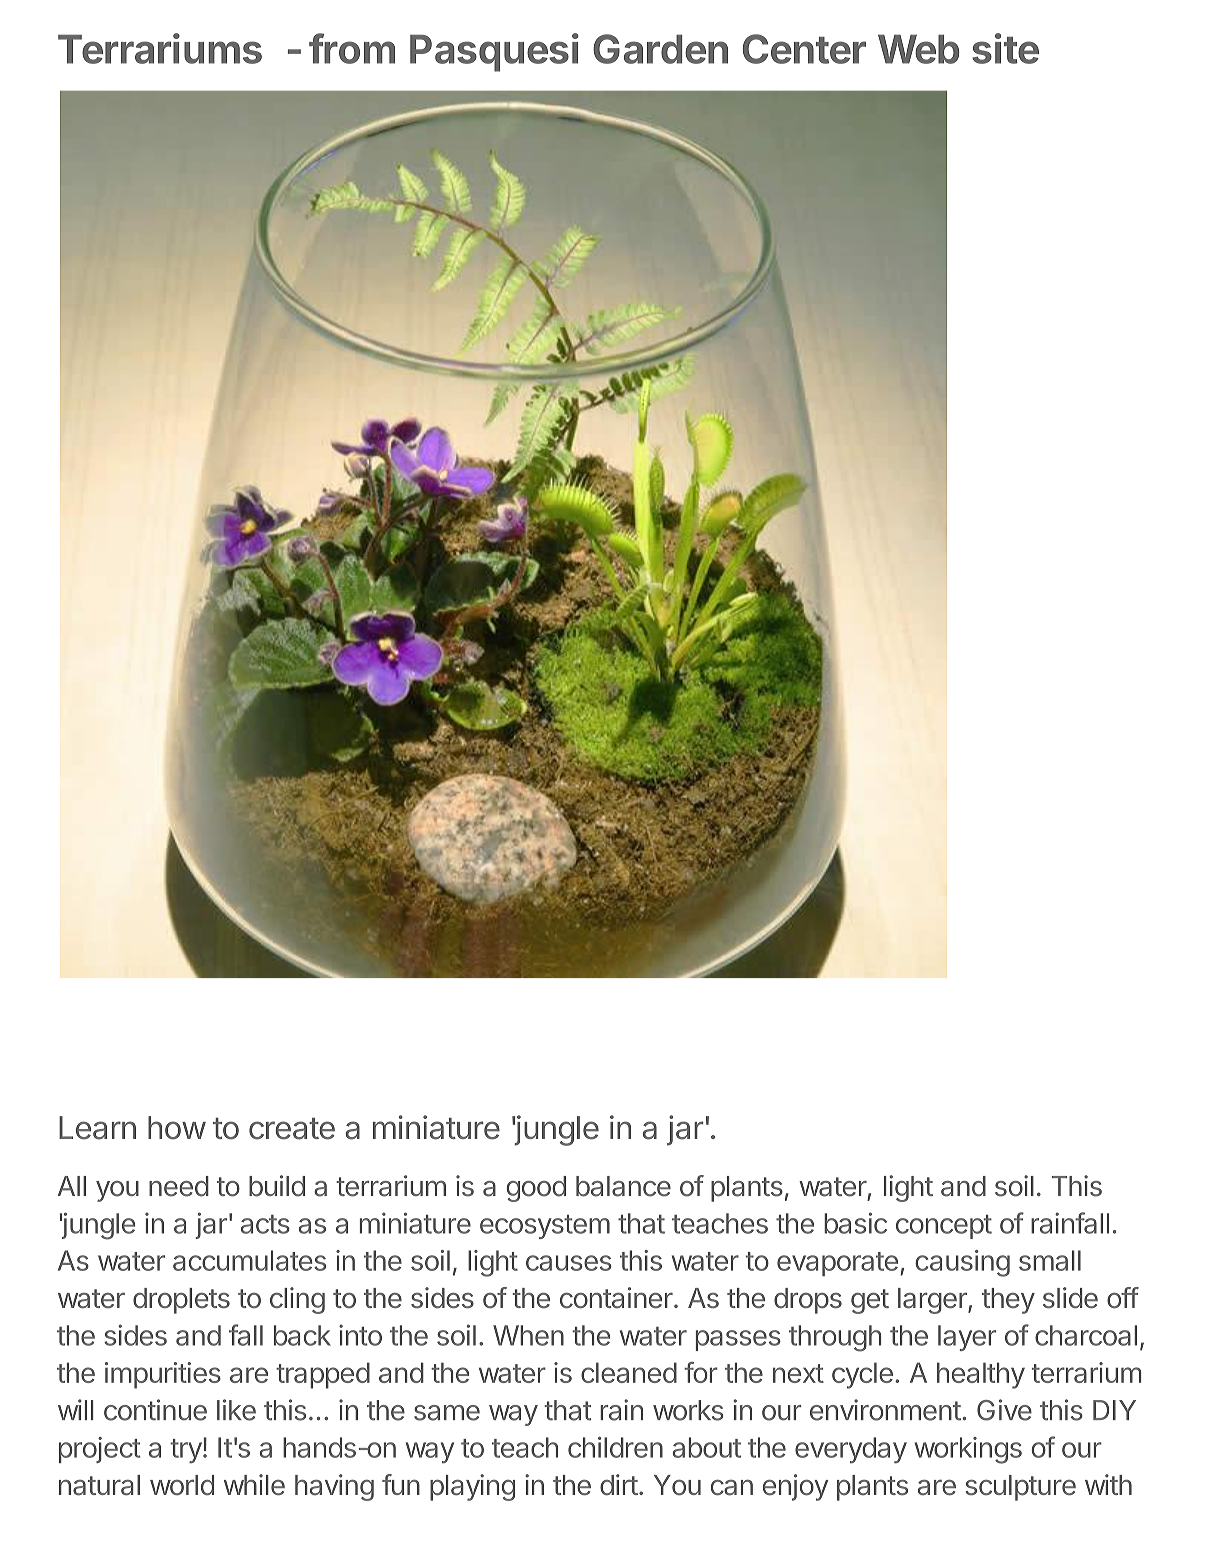 The image size is (1207, 1562). I want to click on Garden, so click(660, 49).
